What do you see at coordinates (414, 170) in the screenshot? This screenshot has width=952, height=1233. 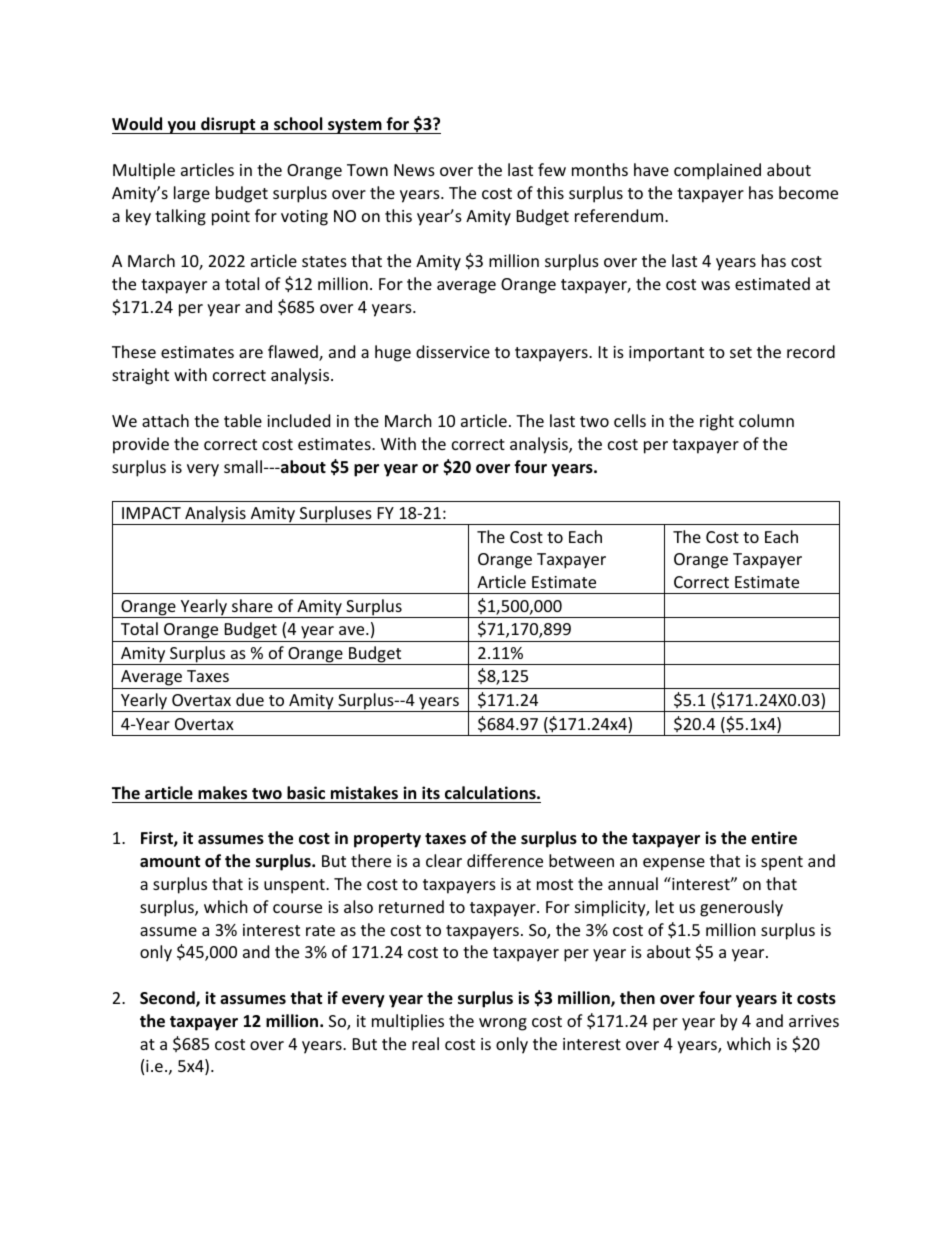 I see `News` at bounding box center [414, 170].
